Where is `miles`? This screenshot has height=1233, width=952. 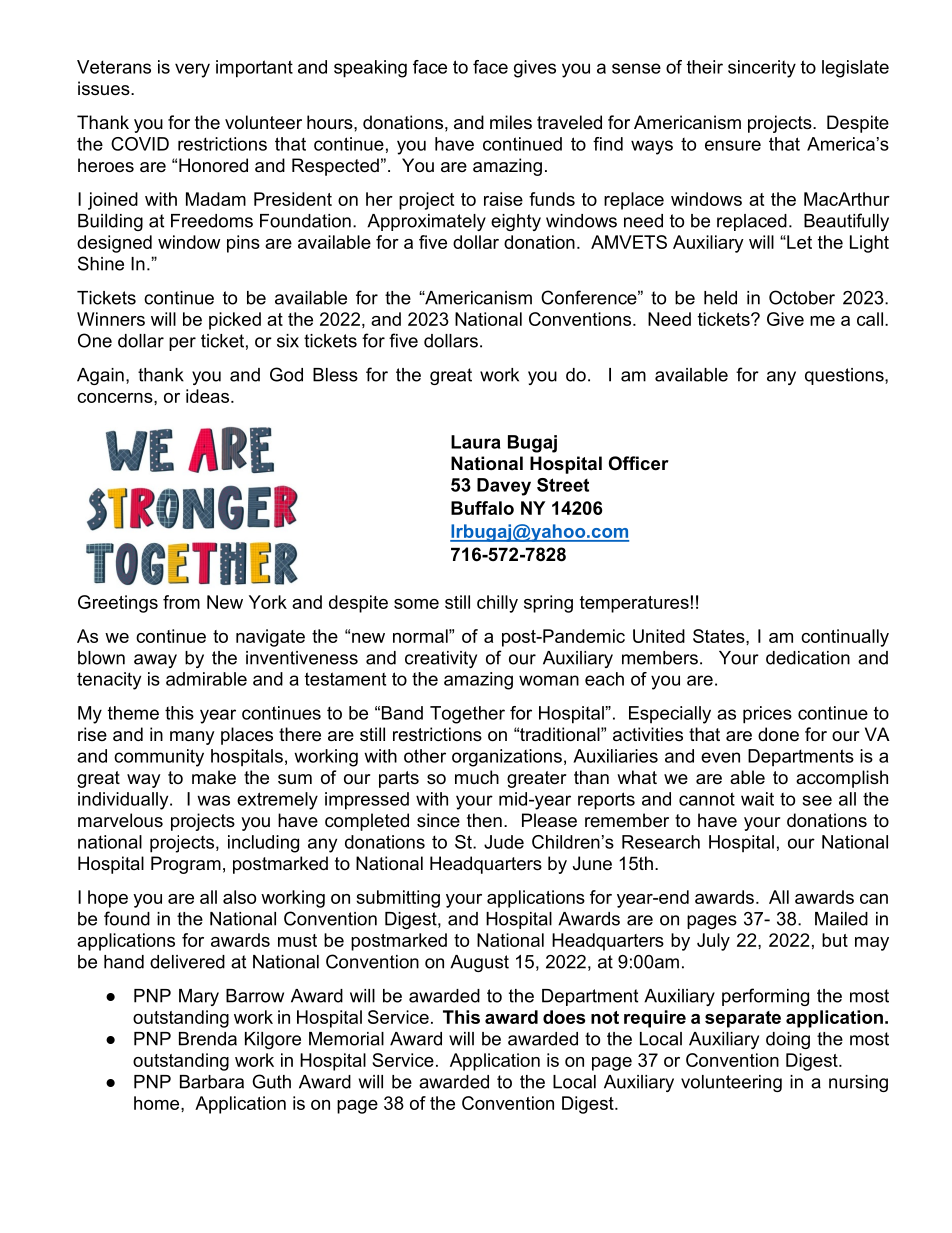 miles is located at coordinates (511, 122).
